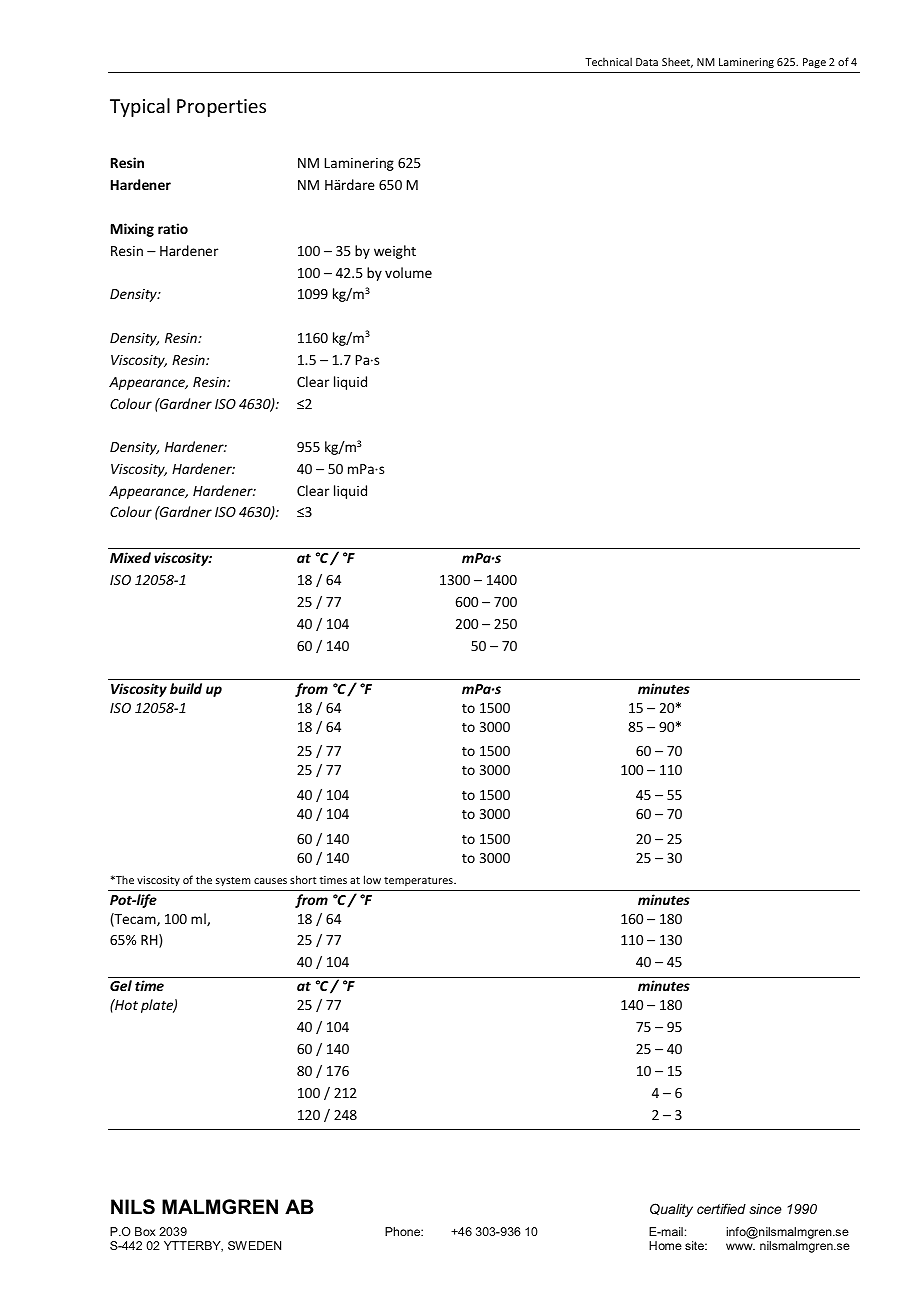  What do you see at coordinates (408, 272) in the page?
I see `volume` at bounding box center [408, 272].
